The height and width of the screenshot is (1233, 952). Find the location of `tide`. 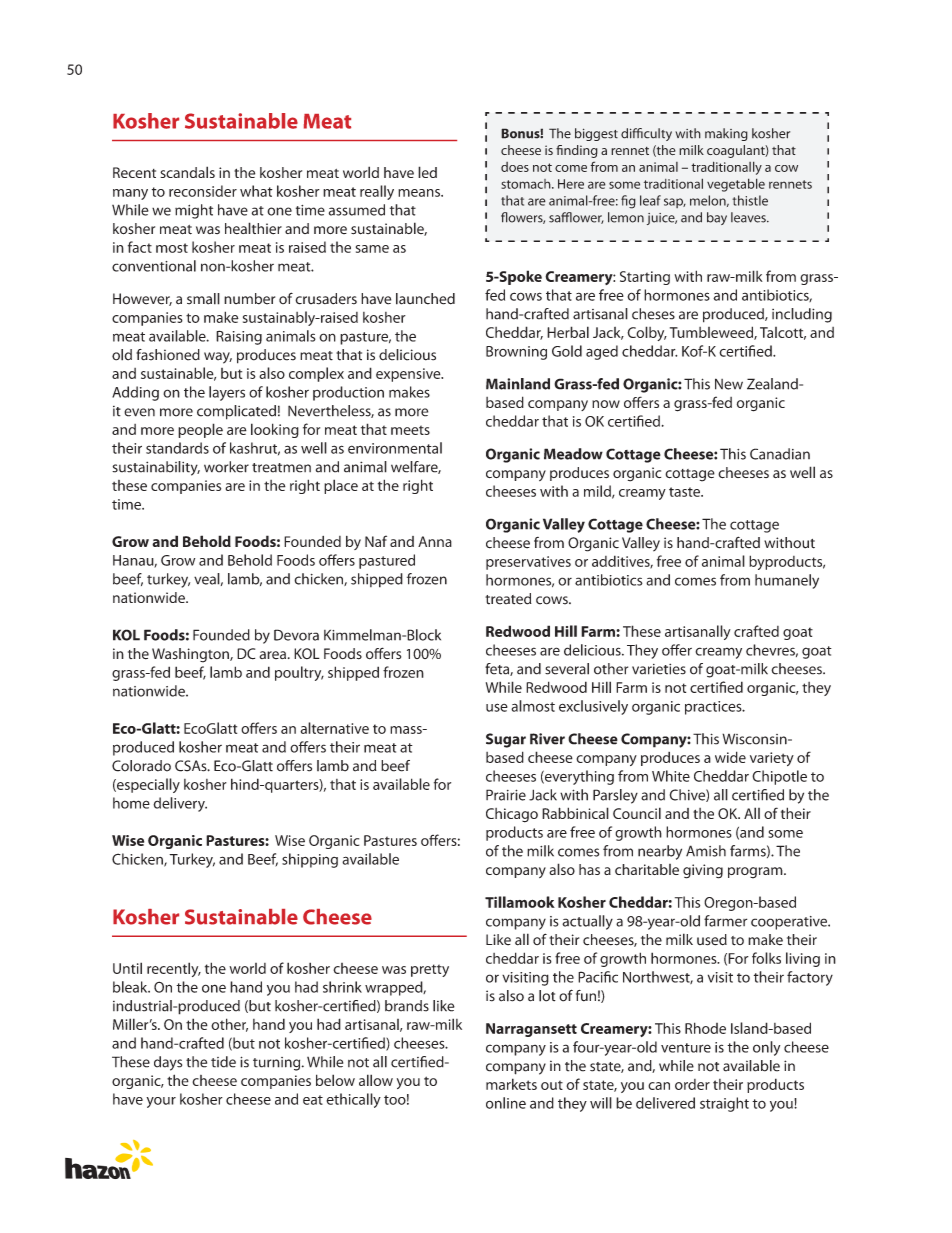

tide is located at coordinates (223, 1062).
